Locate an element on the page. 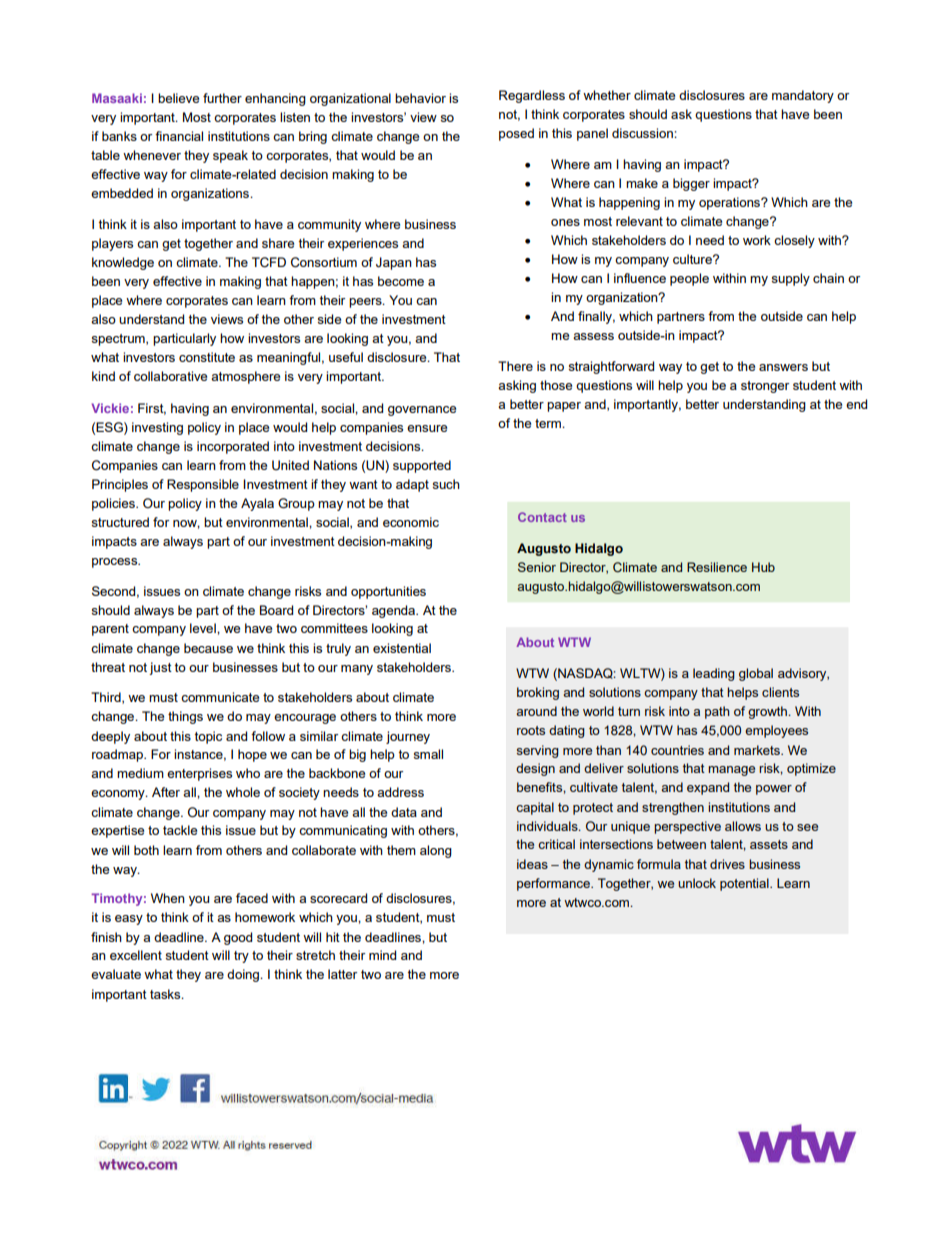 This page has height=1233, width=952. data is located at coordinates (404, 812).
